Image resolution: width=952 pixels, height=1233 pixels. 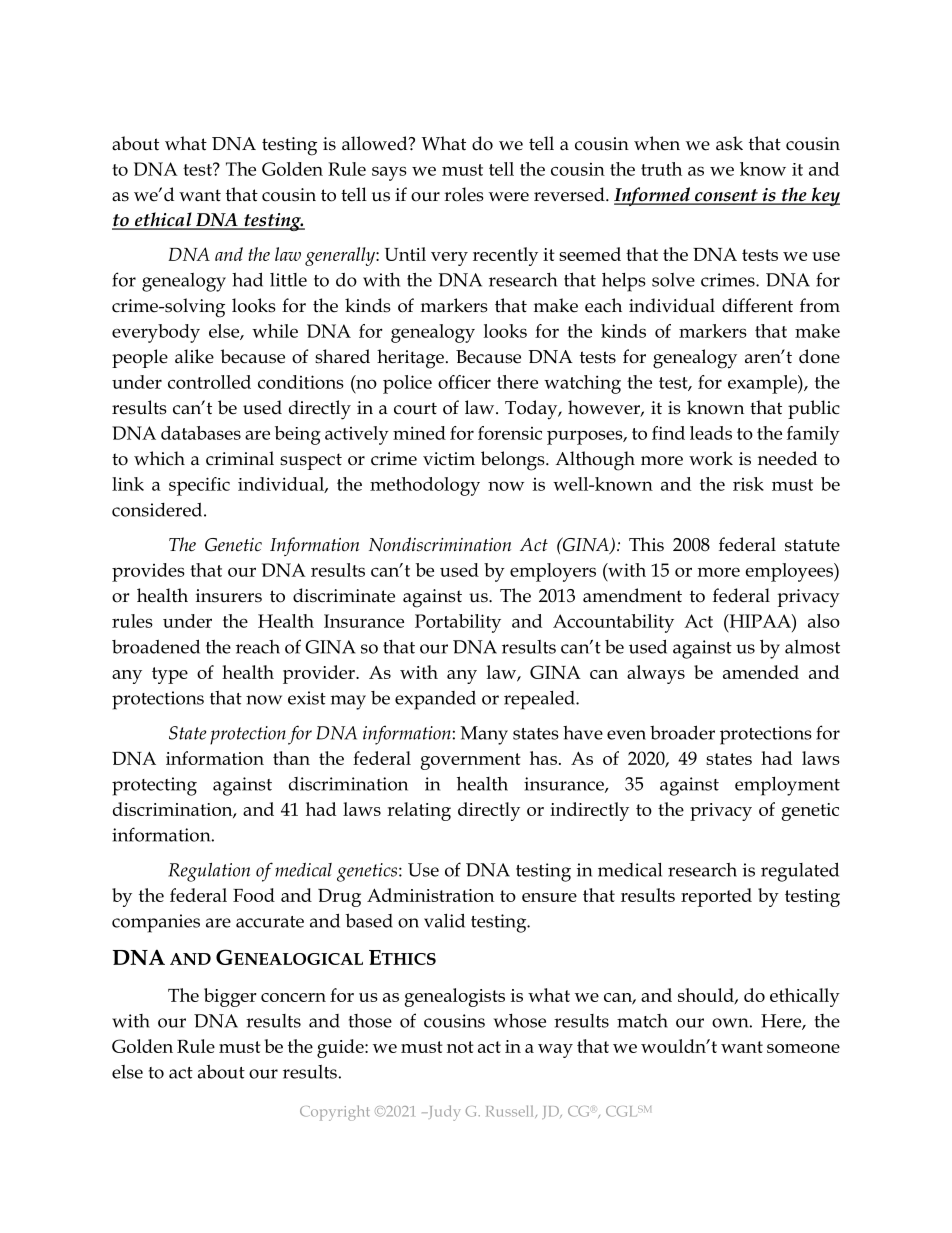 What do you see at coordinates (458, 623) in the screenshot?
I see `Portability` at bounding box center [458, 623].
